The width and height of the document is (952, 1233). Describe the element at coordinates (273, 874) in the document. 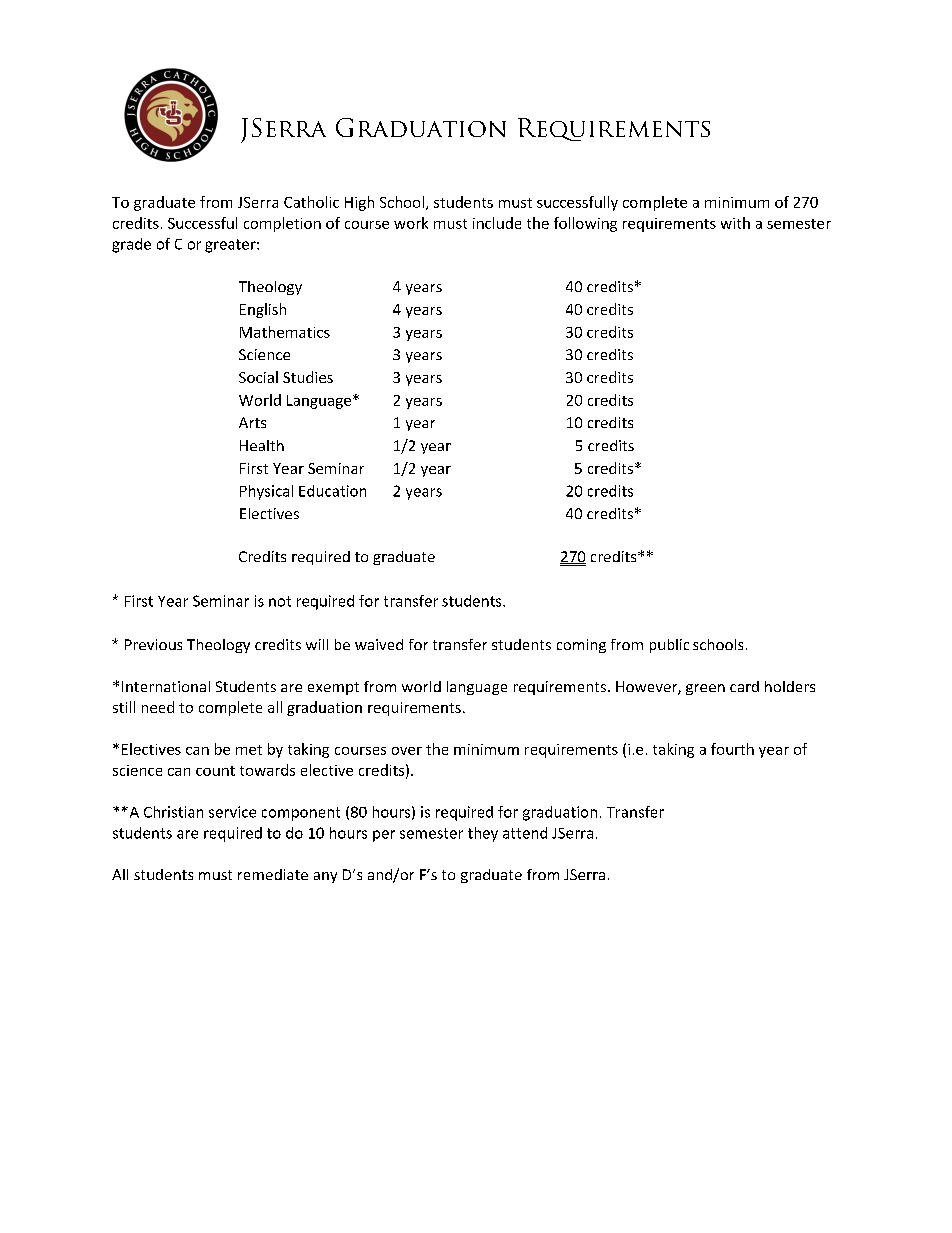

I see `remediate` at that location.
